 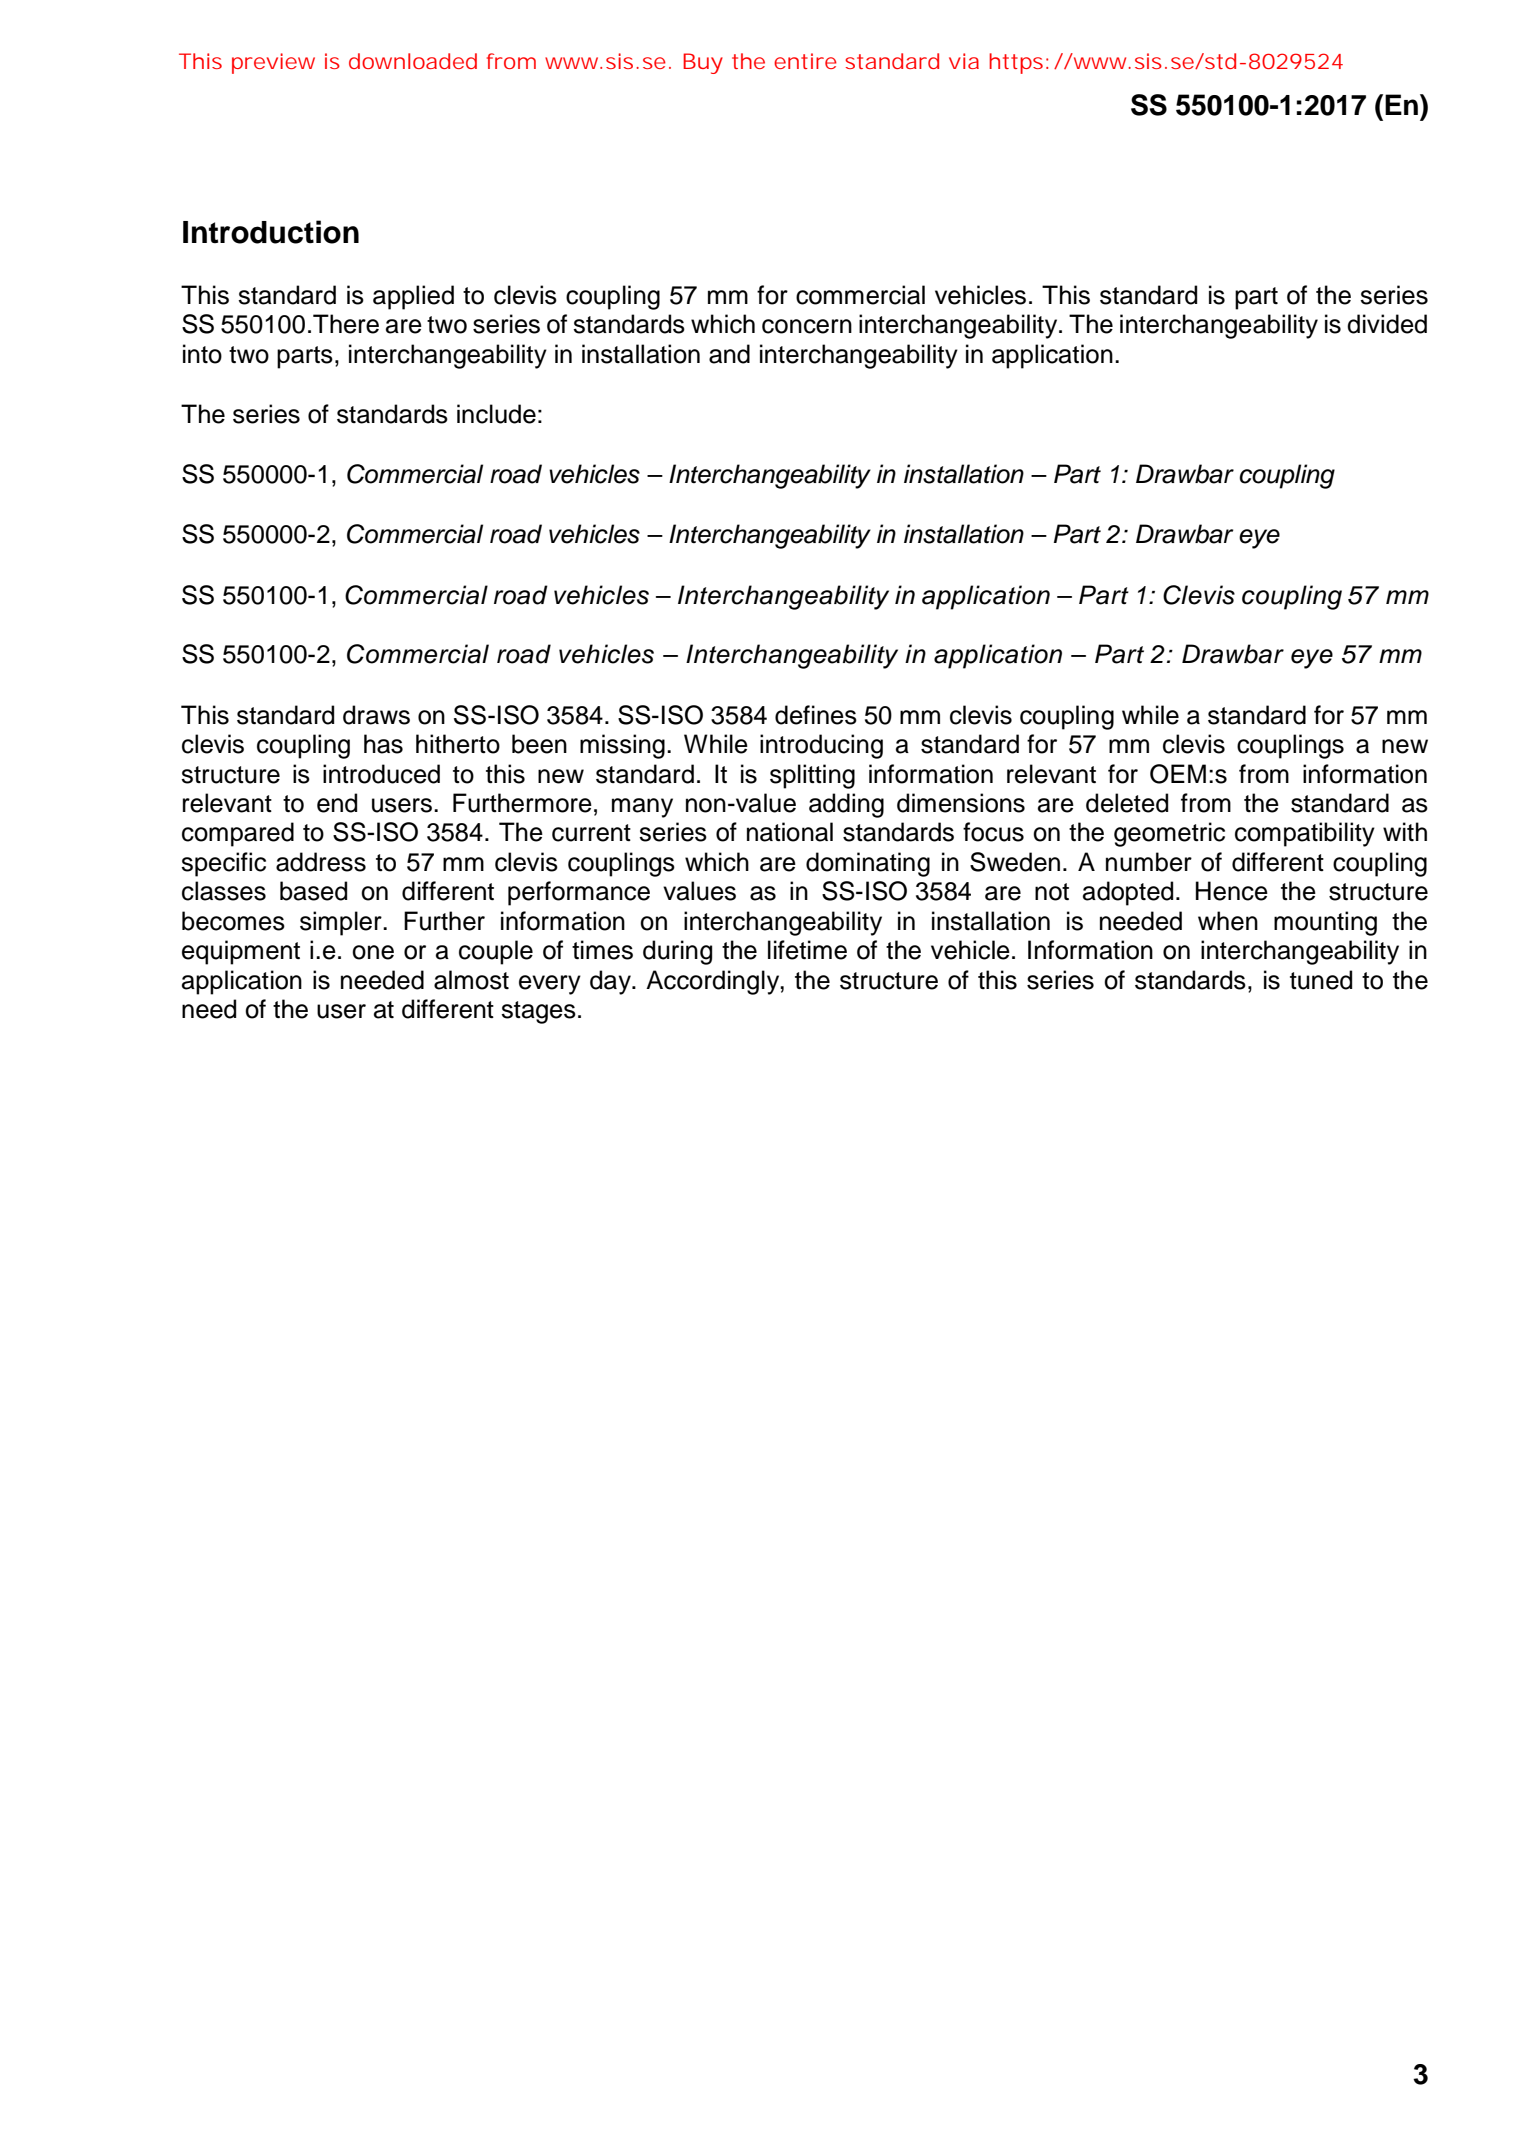 What do you see at coordinates (413, 61) in the page?
I see `downloaded` at bounding box center [413, 61].
